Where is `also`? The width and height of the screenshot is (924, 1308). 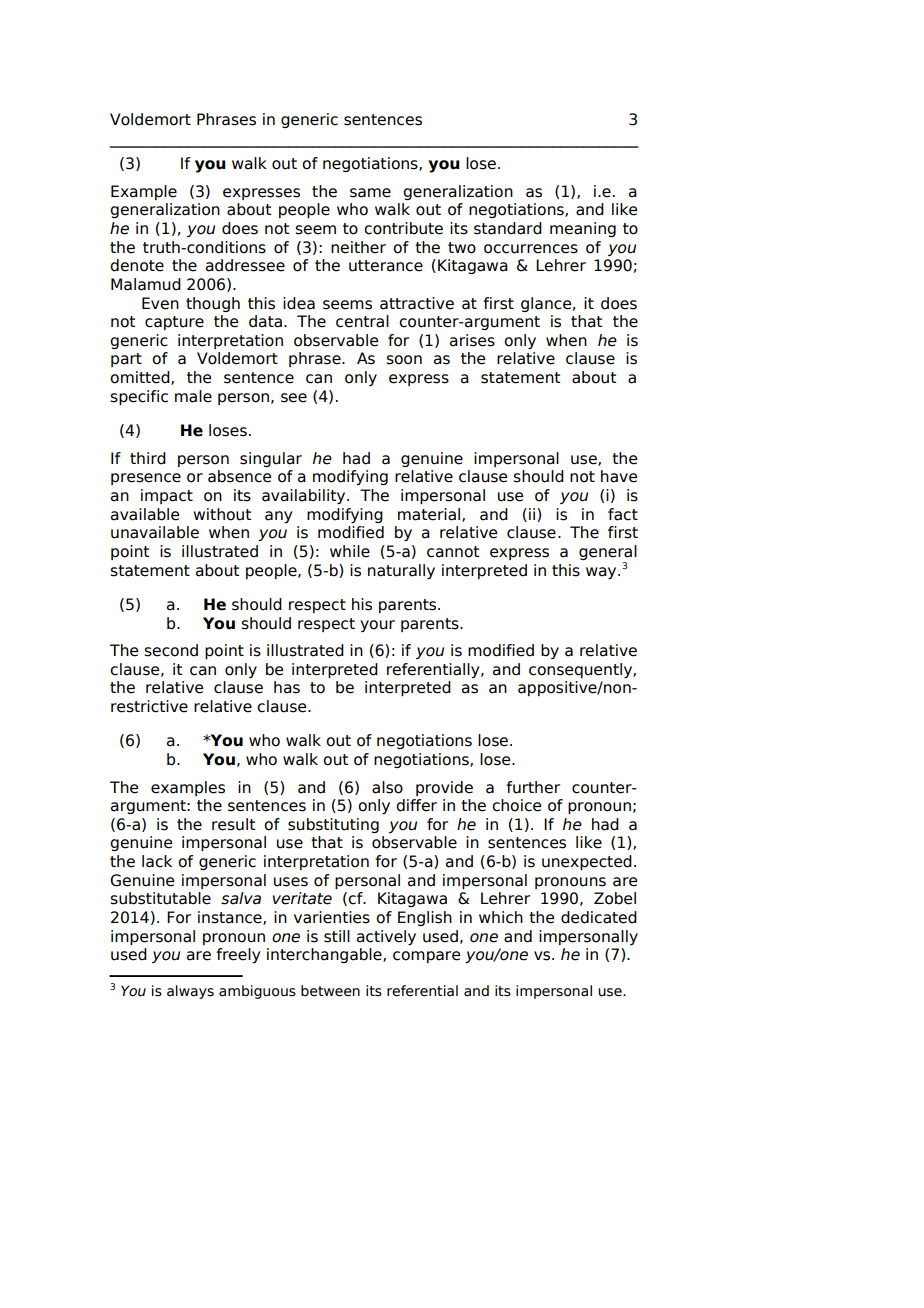
also is located at coordinates (387, 787).
